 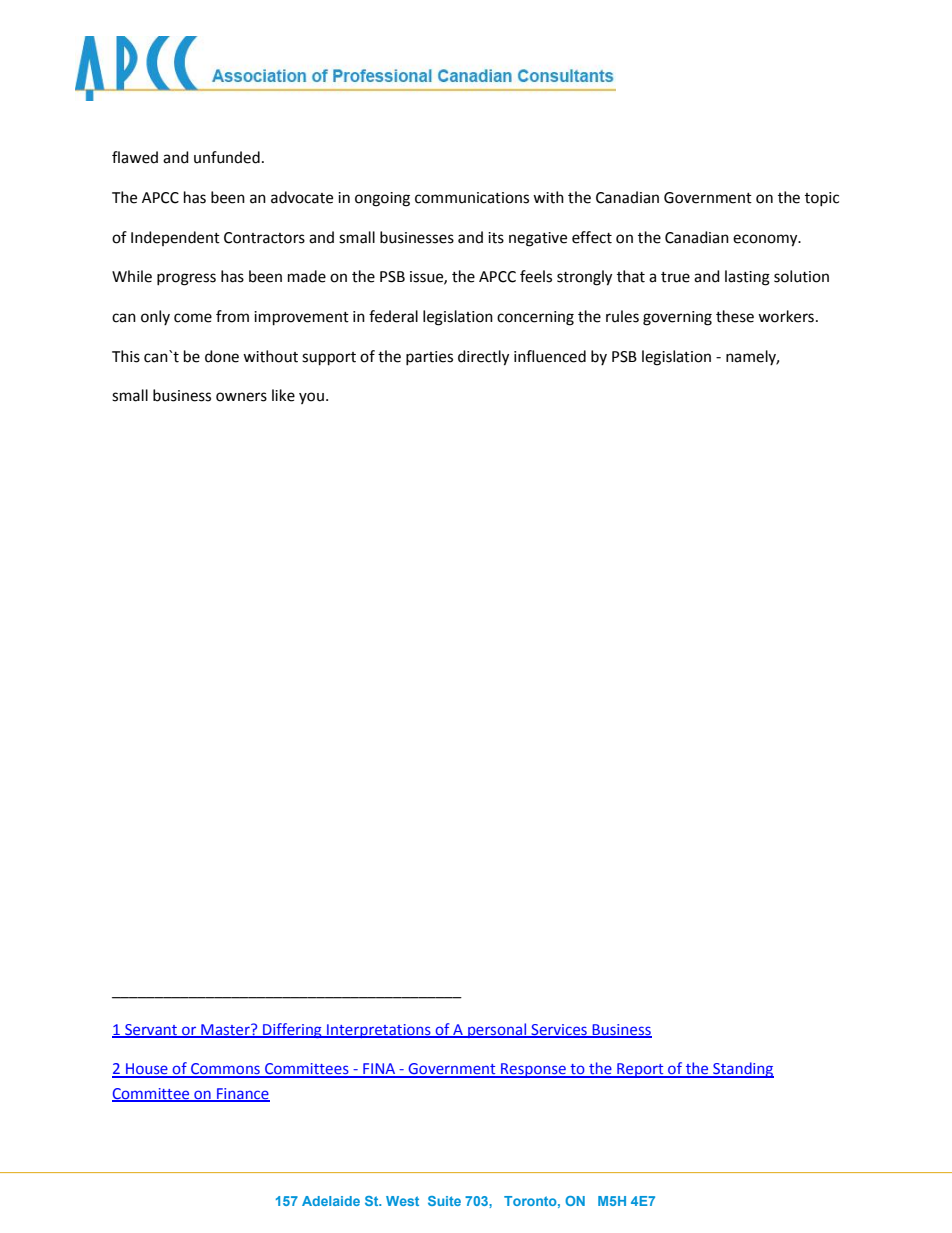 I want to click on Suite, so click(x=444, y=1201).
